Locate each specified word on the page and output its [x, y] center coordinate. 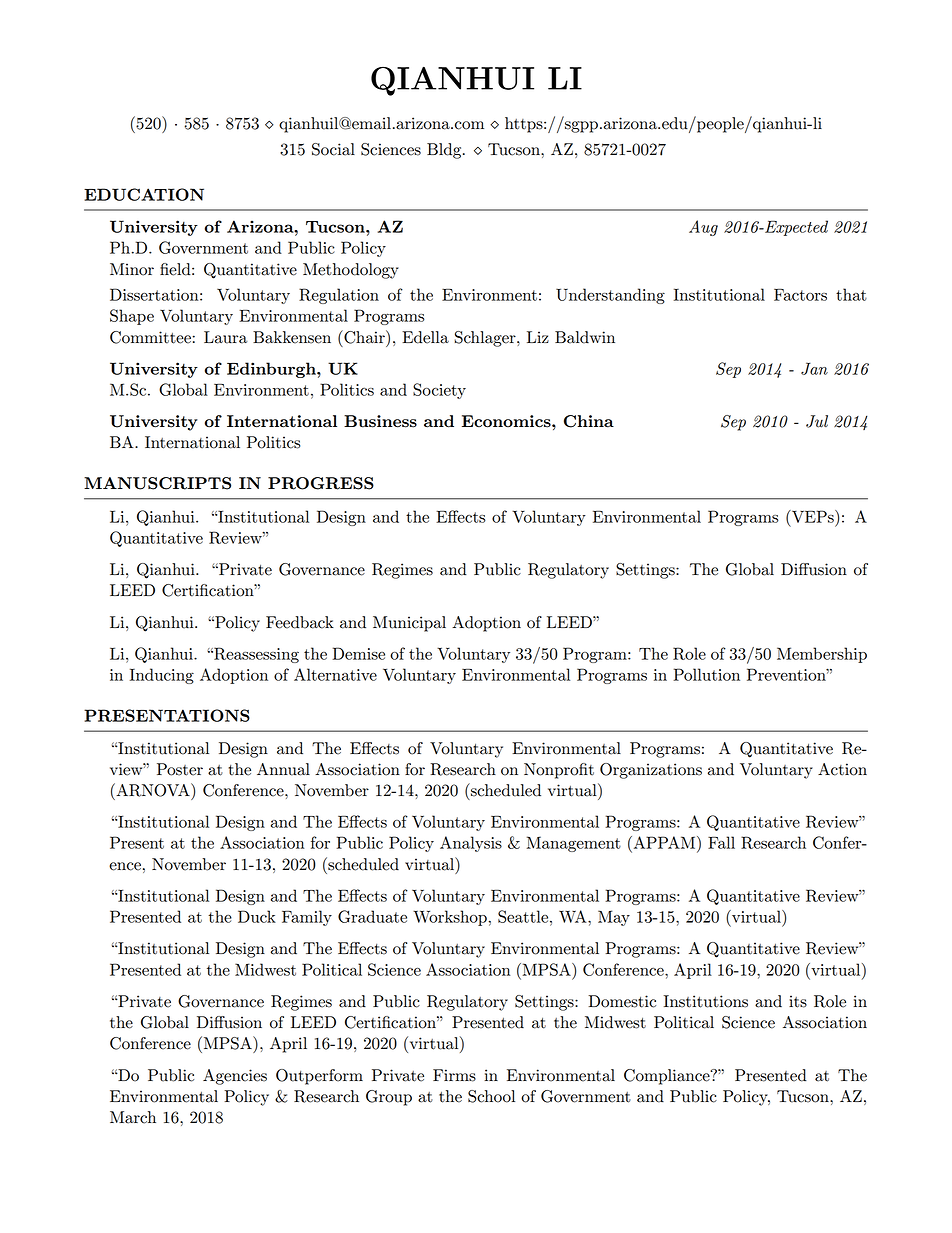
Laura [226, 337]
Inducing [162, 676]
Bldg [445, 151]
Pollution [707, 674]
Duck [257, 916]
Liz [538, 337]
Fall [721, 842]
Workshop [450, 918]
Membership [822, 655]
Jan [814, 368]
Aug [703, 228]
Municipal [409, 624]
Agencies [235, 1077]
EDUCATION [144, 194]
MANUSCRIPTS [157, 483]
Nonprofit [559, 771]
